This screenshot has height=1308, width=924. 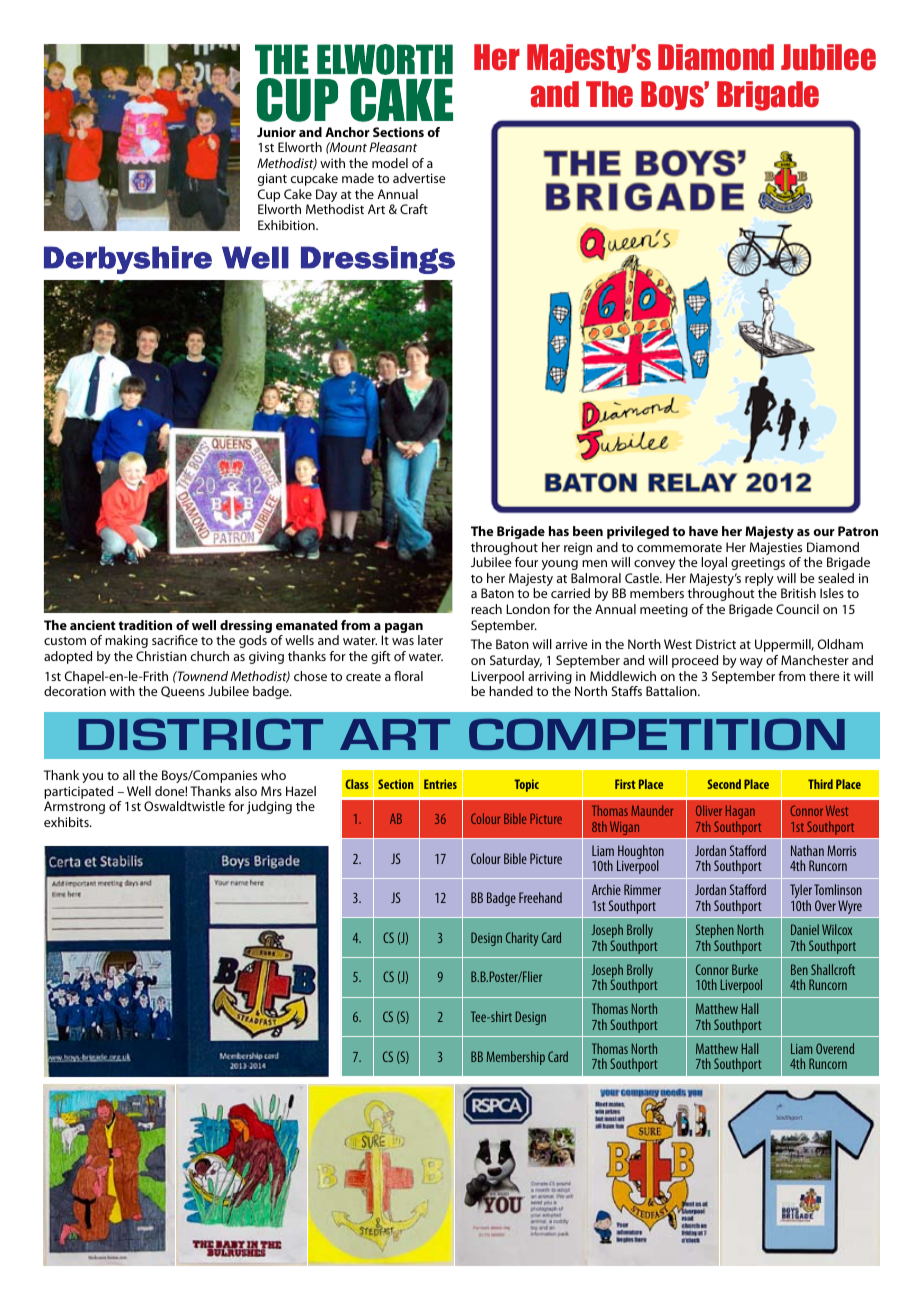 I want to click on giant, so click(x=272, y=179).
